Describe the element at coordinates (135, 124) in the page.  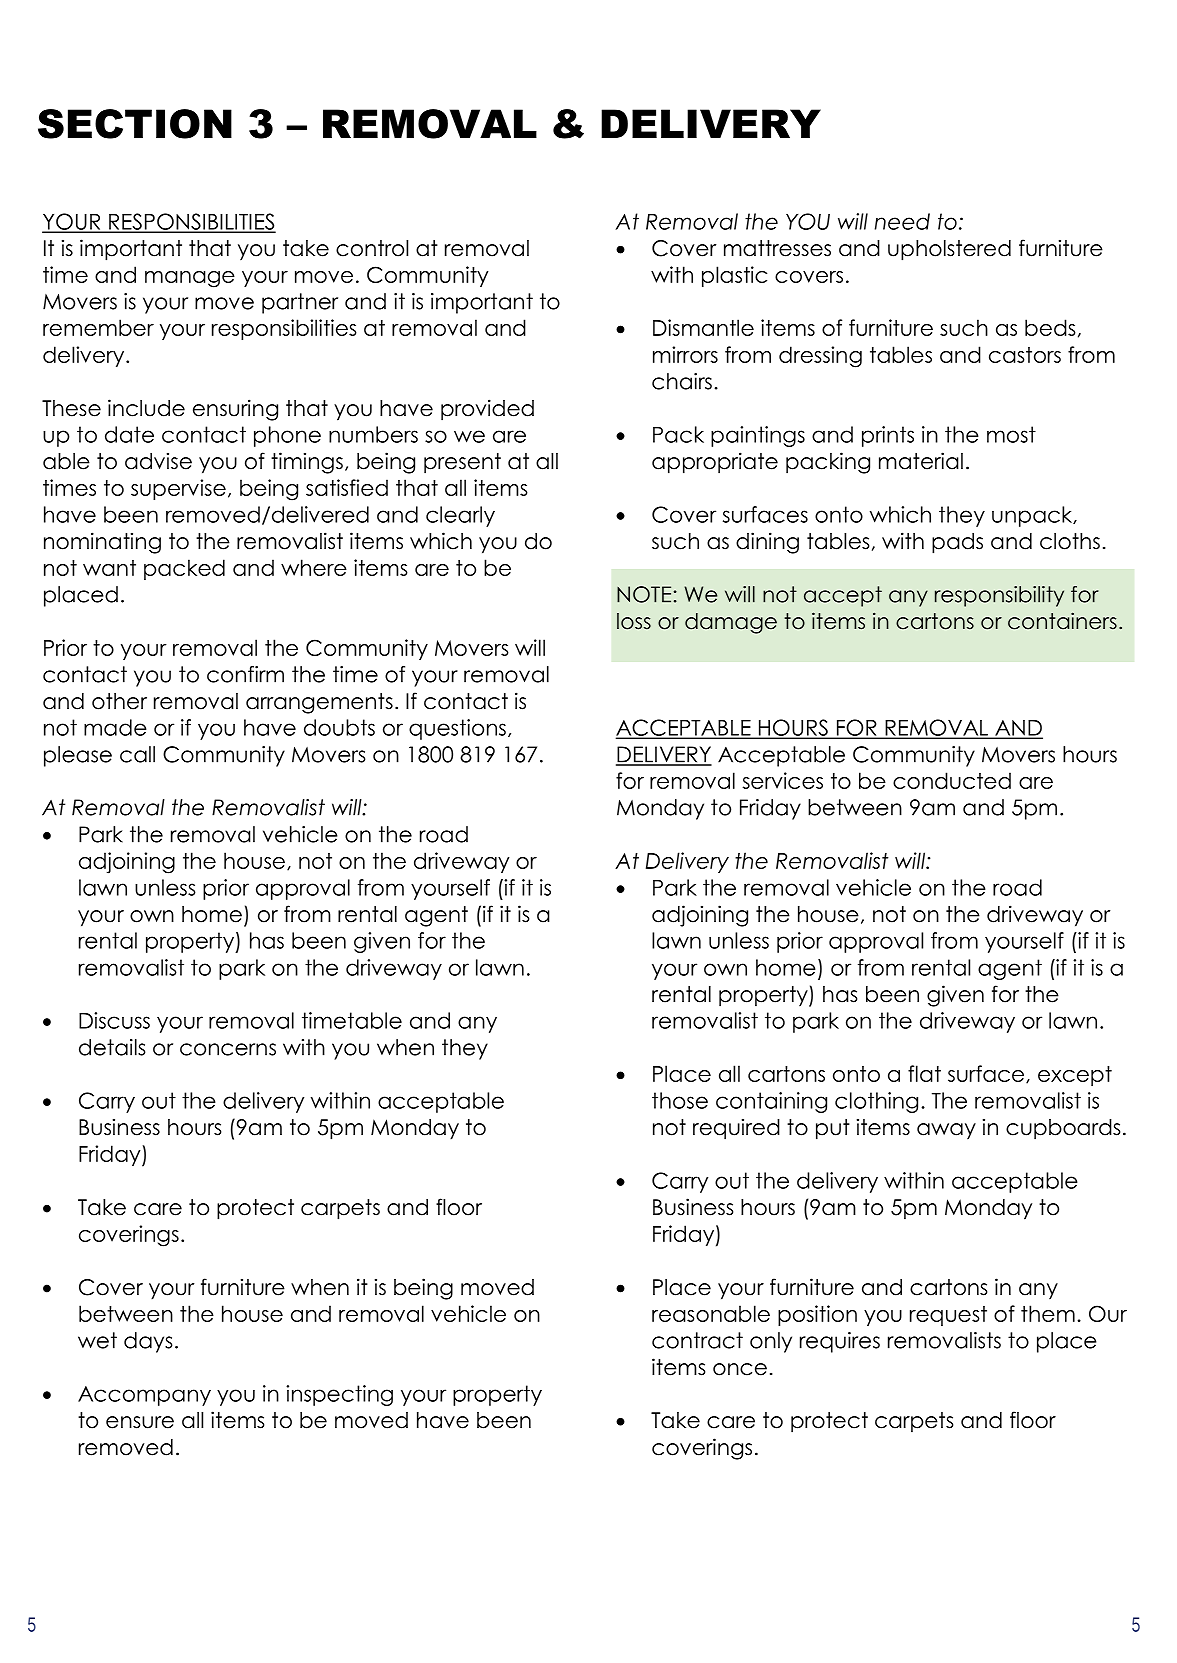
I see `SECTION` at that location.
